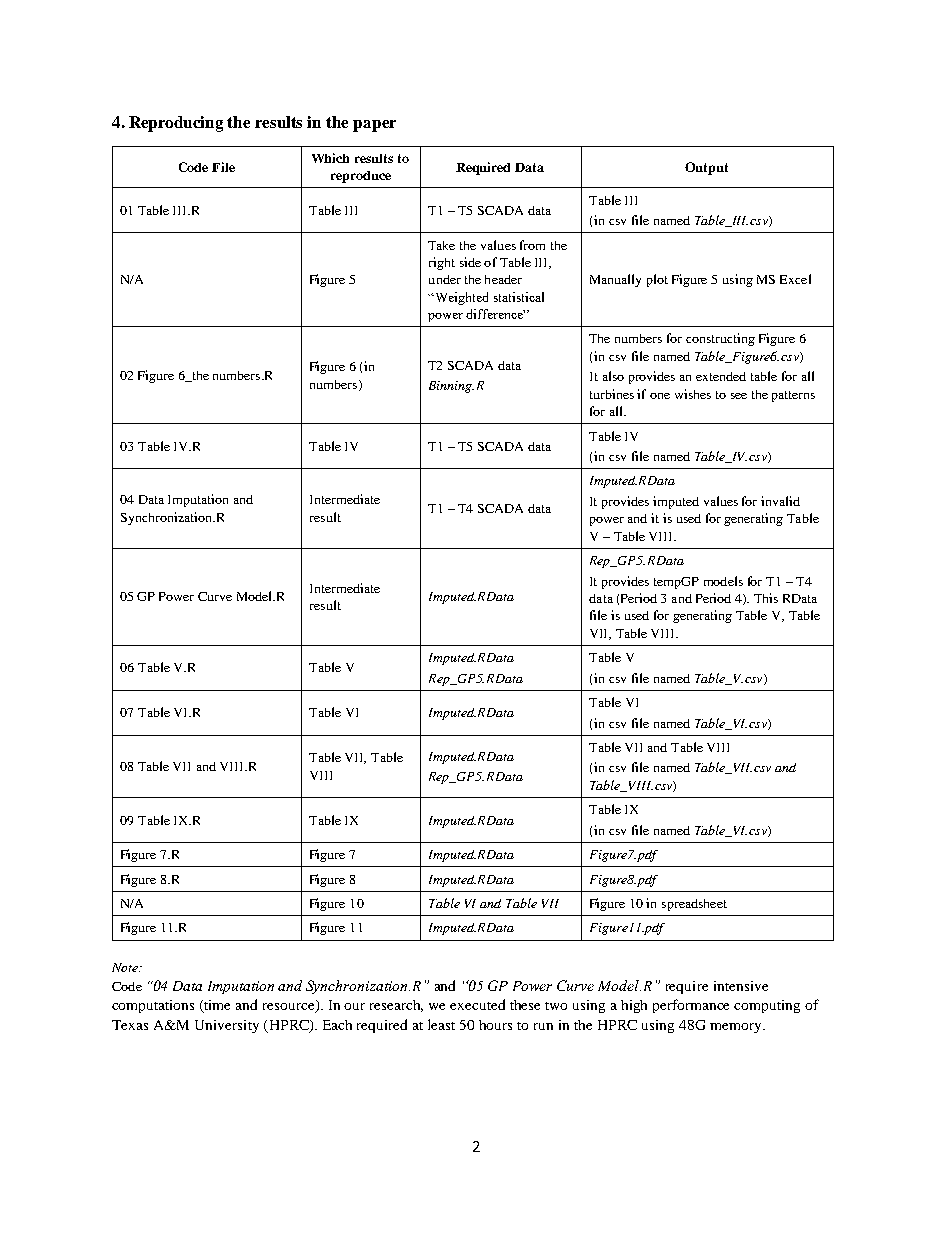  Describe the element at coordinates (477, 1004) in the document. I see `executed` at that location.
